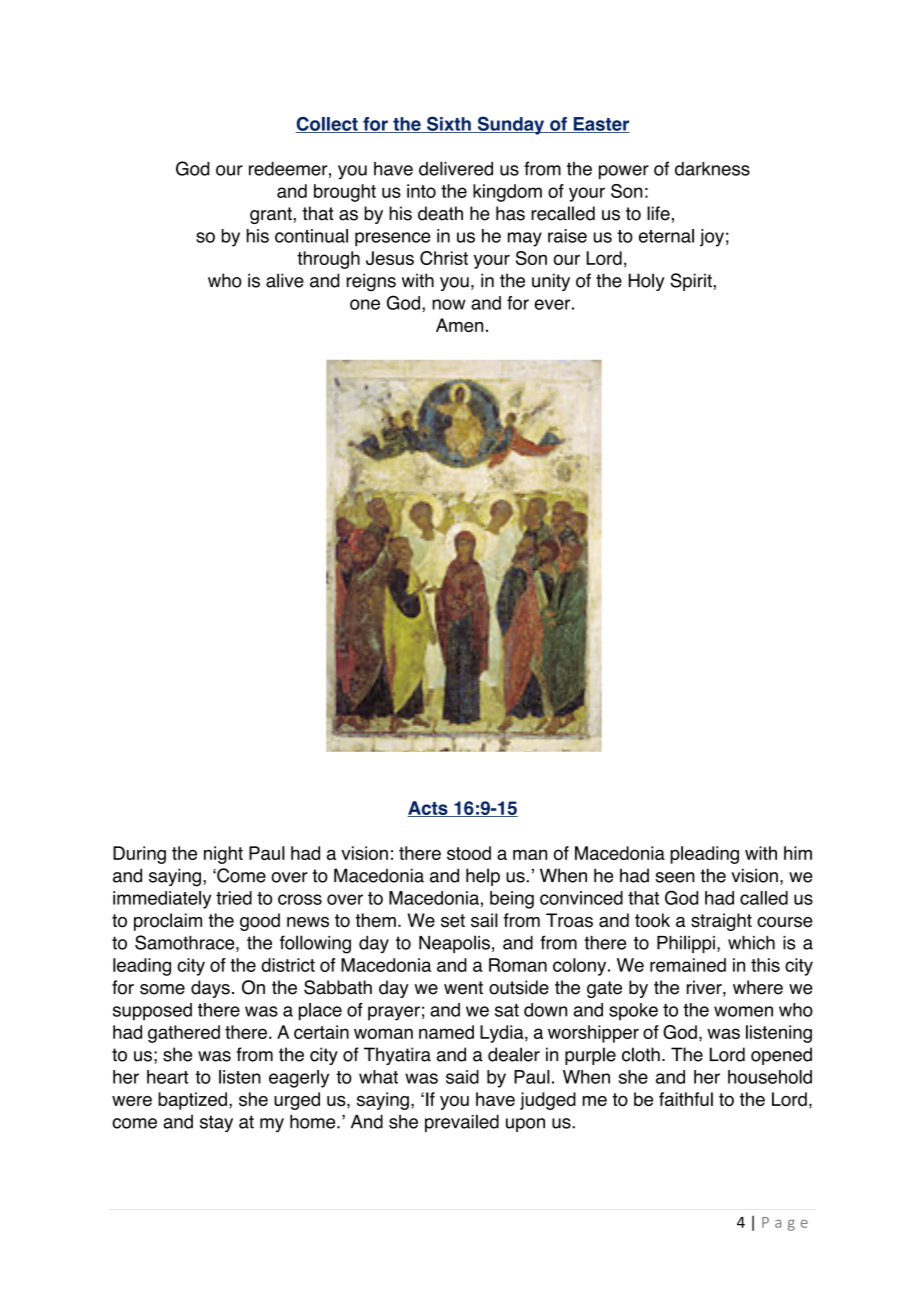 The height and width of the page is (1308, 924). I want to click on Amen, so click(459, 325).
